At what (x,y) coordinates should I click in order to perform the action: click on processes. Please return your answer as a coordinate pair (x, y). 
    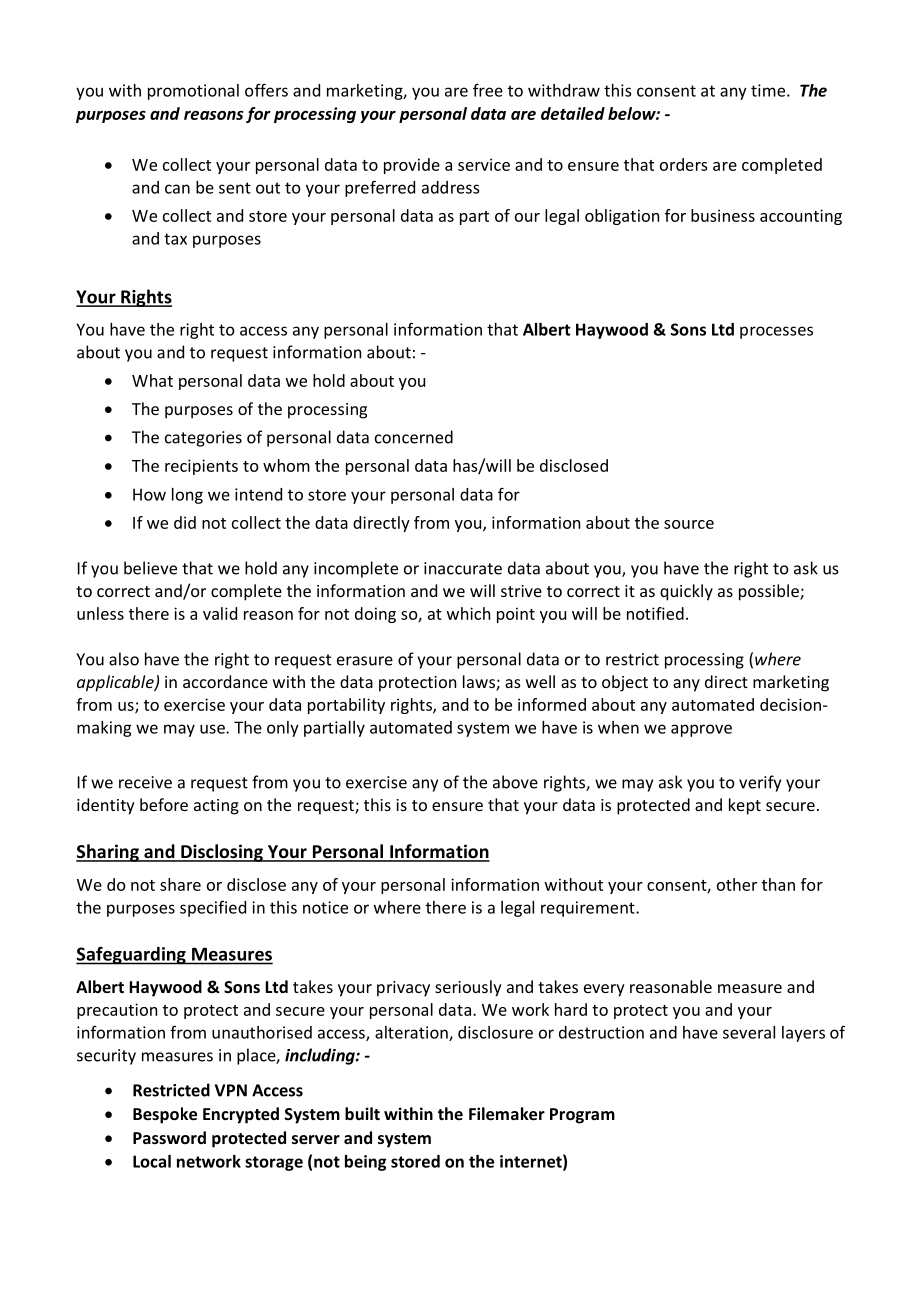
    Looking at the image, I should click on (776, 332).
